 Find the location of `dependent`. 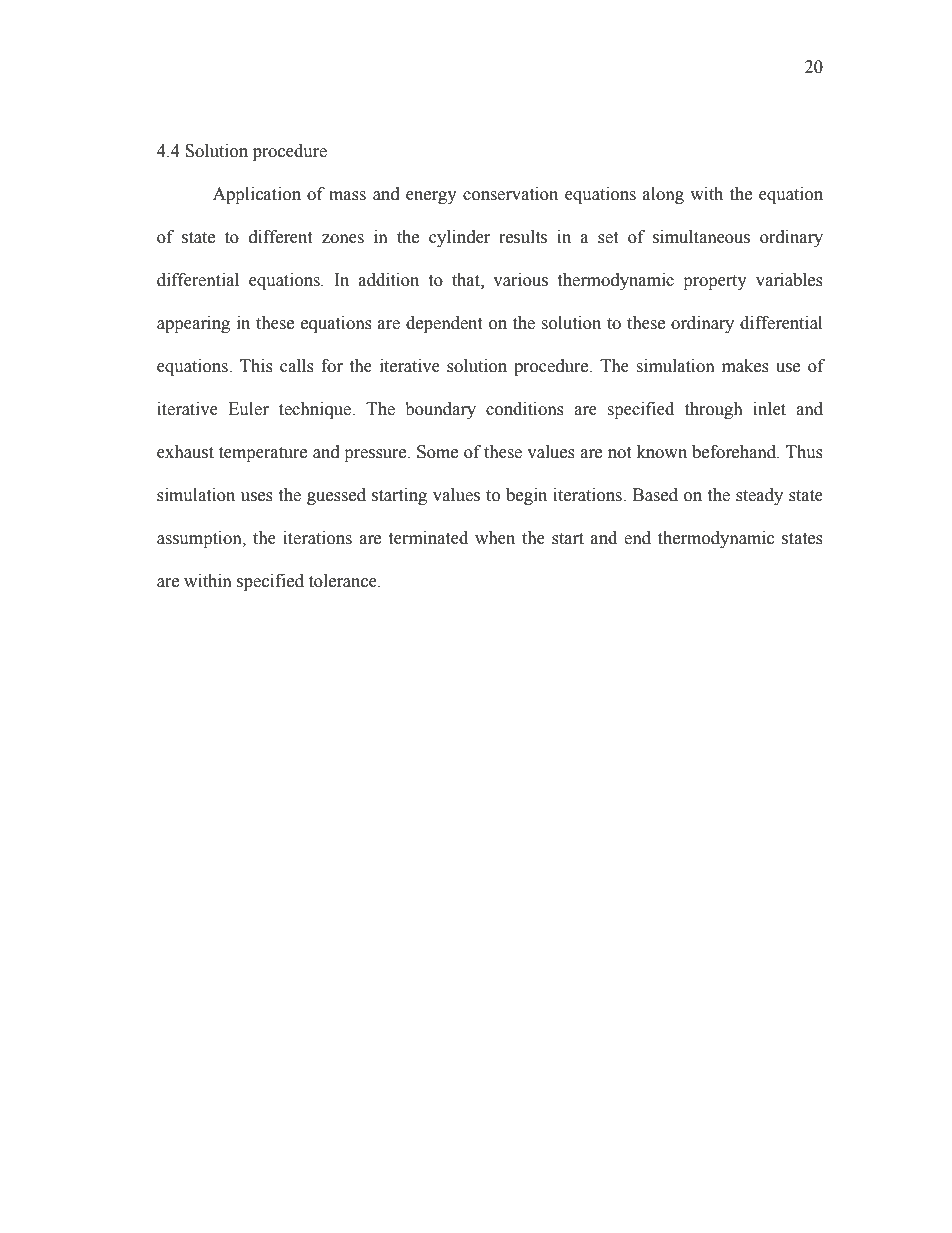

dependent is located at coordinates (444, 324).
